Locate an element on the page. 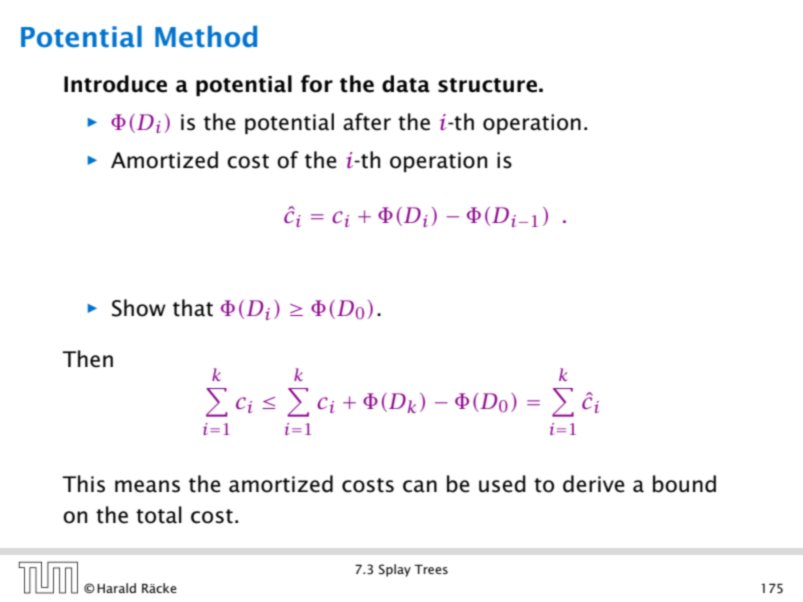 This document has width=803, height=602. after is located at coordinates (367, 122).
